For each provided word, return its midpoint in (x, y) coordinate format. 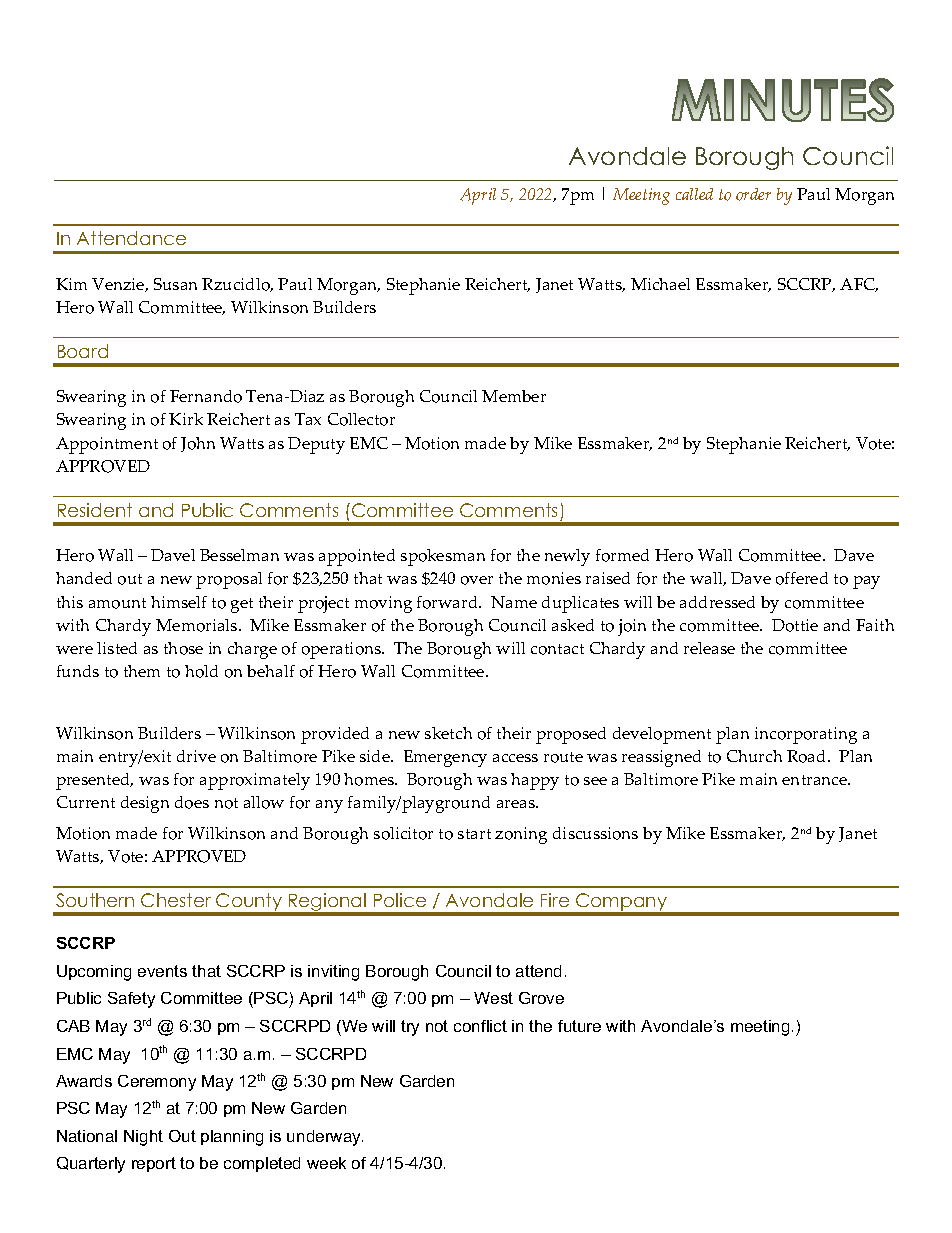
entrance (816, 780)
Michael (660, 284)
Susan (175, 284)
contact (557, 649)
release (709, 648)
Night (143, 1138)
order (753, 194)
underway (325, 1138)
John (198, 444)
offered (802, 578)
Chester (176, 900)
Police (400, 900)
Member (514, 396)
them (142, 671)
